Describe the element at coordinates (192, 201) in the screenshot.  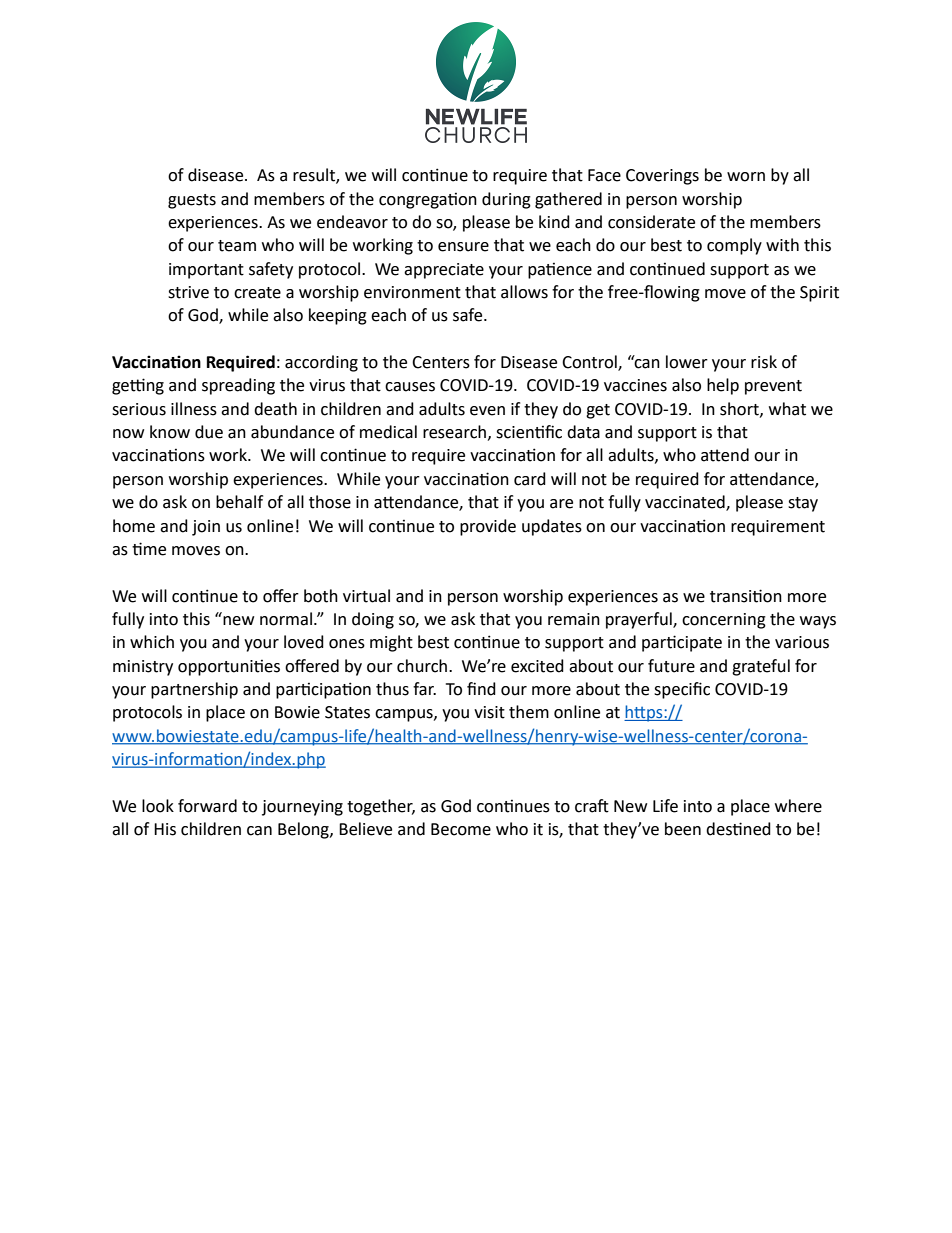
I see `guests` at that location.
